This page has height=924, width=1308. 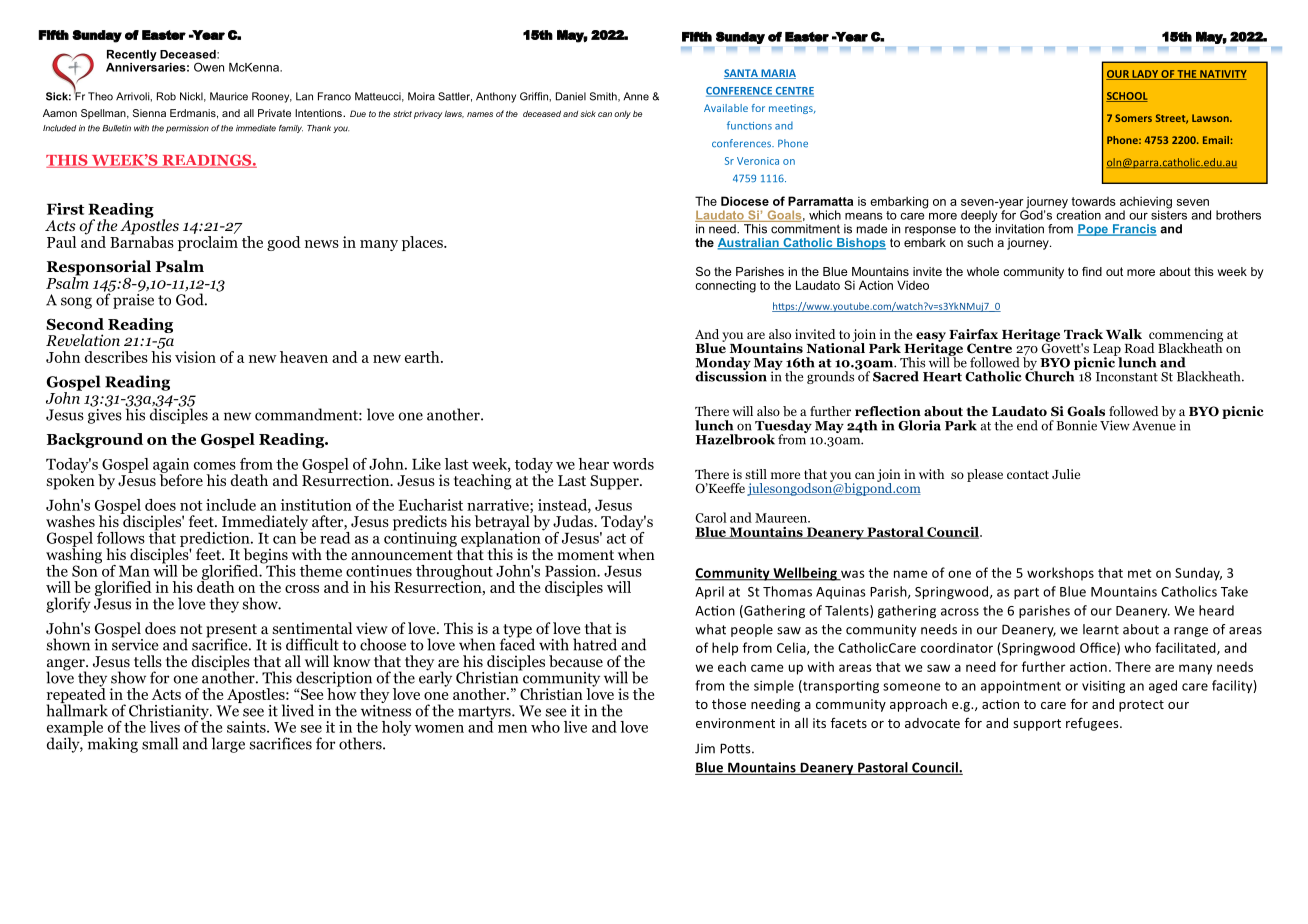 I want to click on saints, so click(x=247, y=727).
